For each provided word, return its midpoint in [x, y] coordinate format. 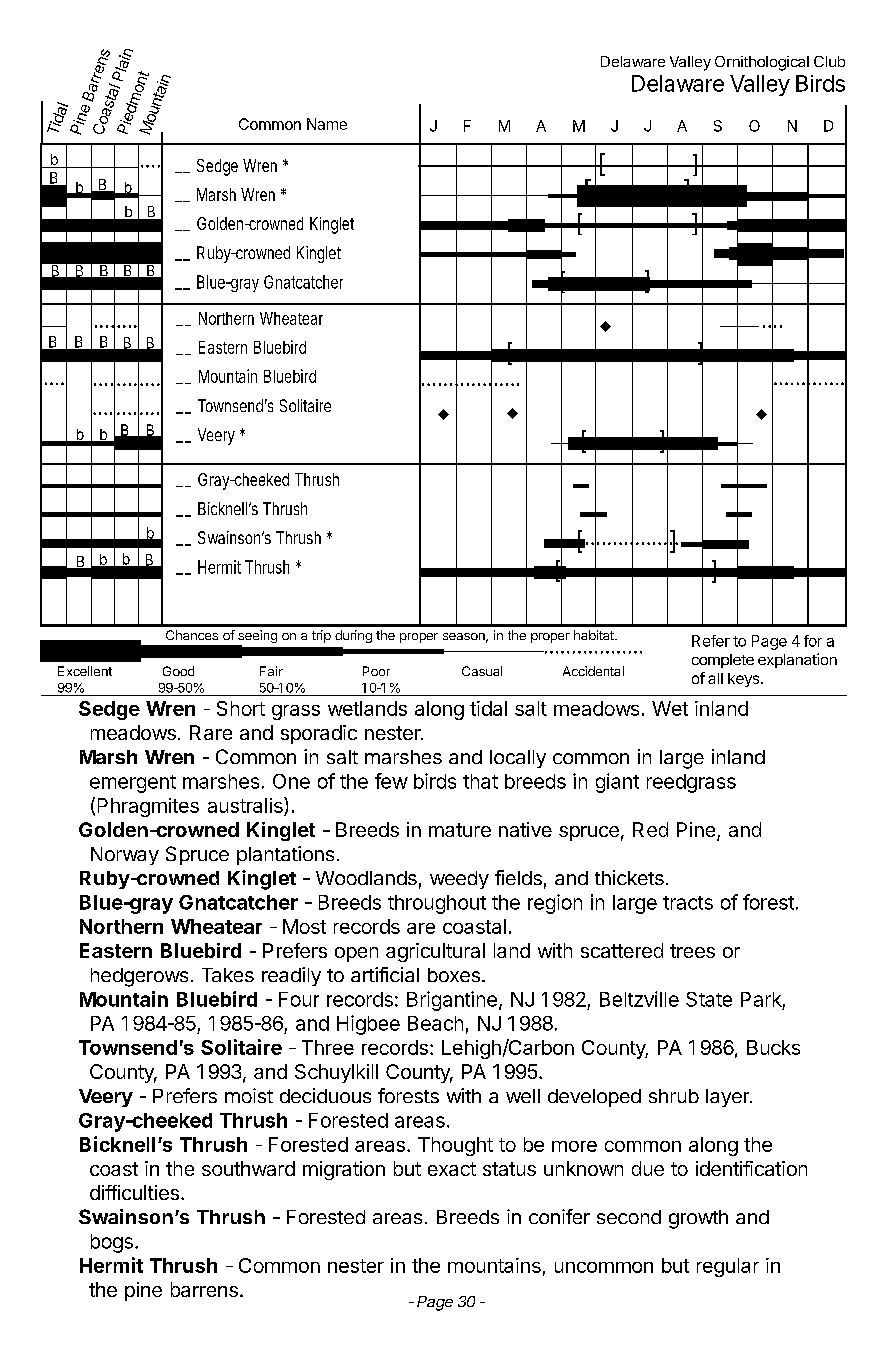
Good [178, 671]
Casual [482, 671]
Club [829, 61]
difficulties [134, 1192]
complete [723, 661]
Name [327, 124]
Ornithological [762, 63]
